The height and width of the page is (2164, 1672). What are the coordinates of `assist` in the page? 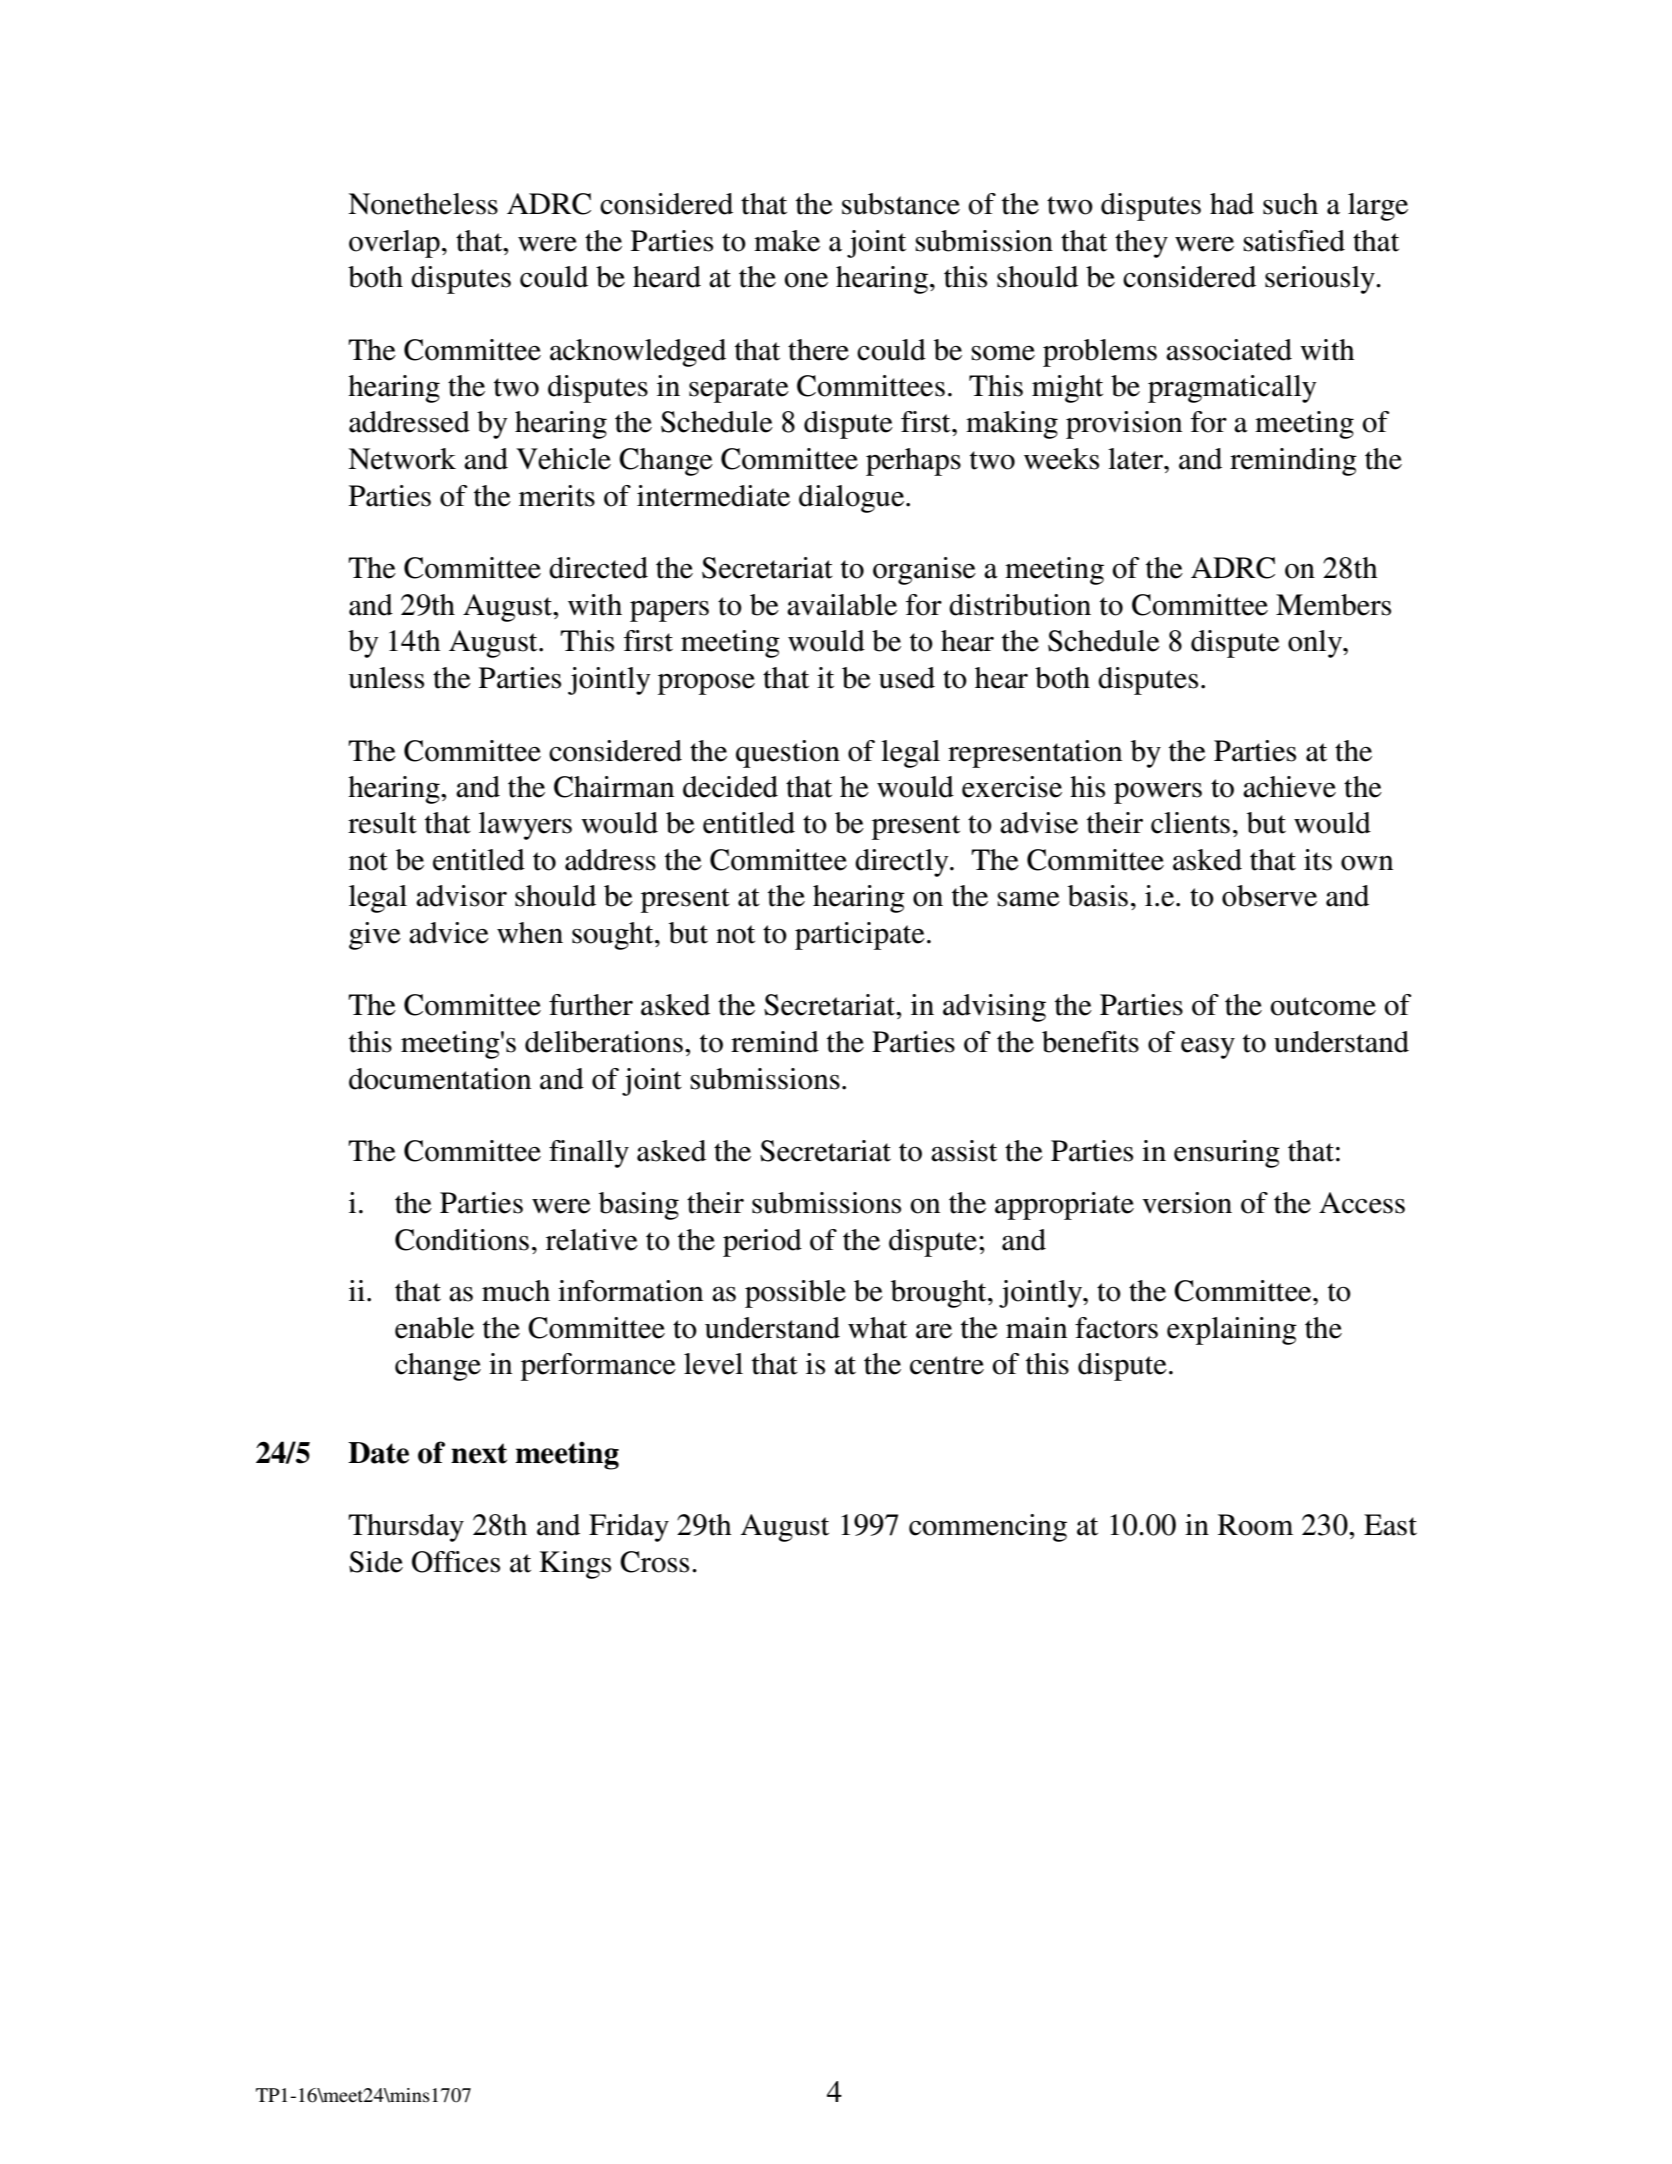 It's located at (964, 1151).
